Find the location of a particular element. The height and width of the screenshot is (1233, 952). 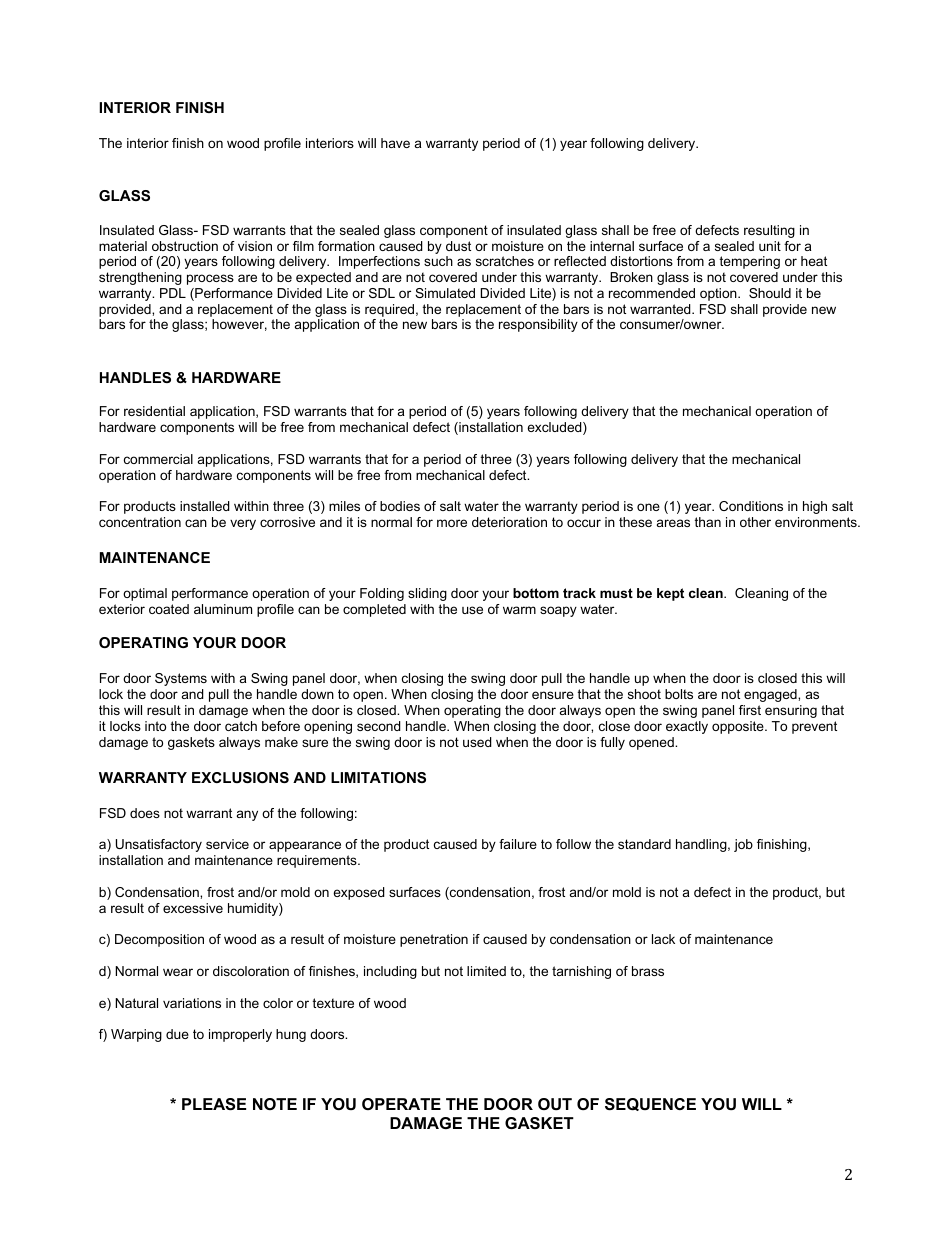

OPERATE is located at coordinates (401, 1104).
